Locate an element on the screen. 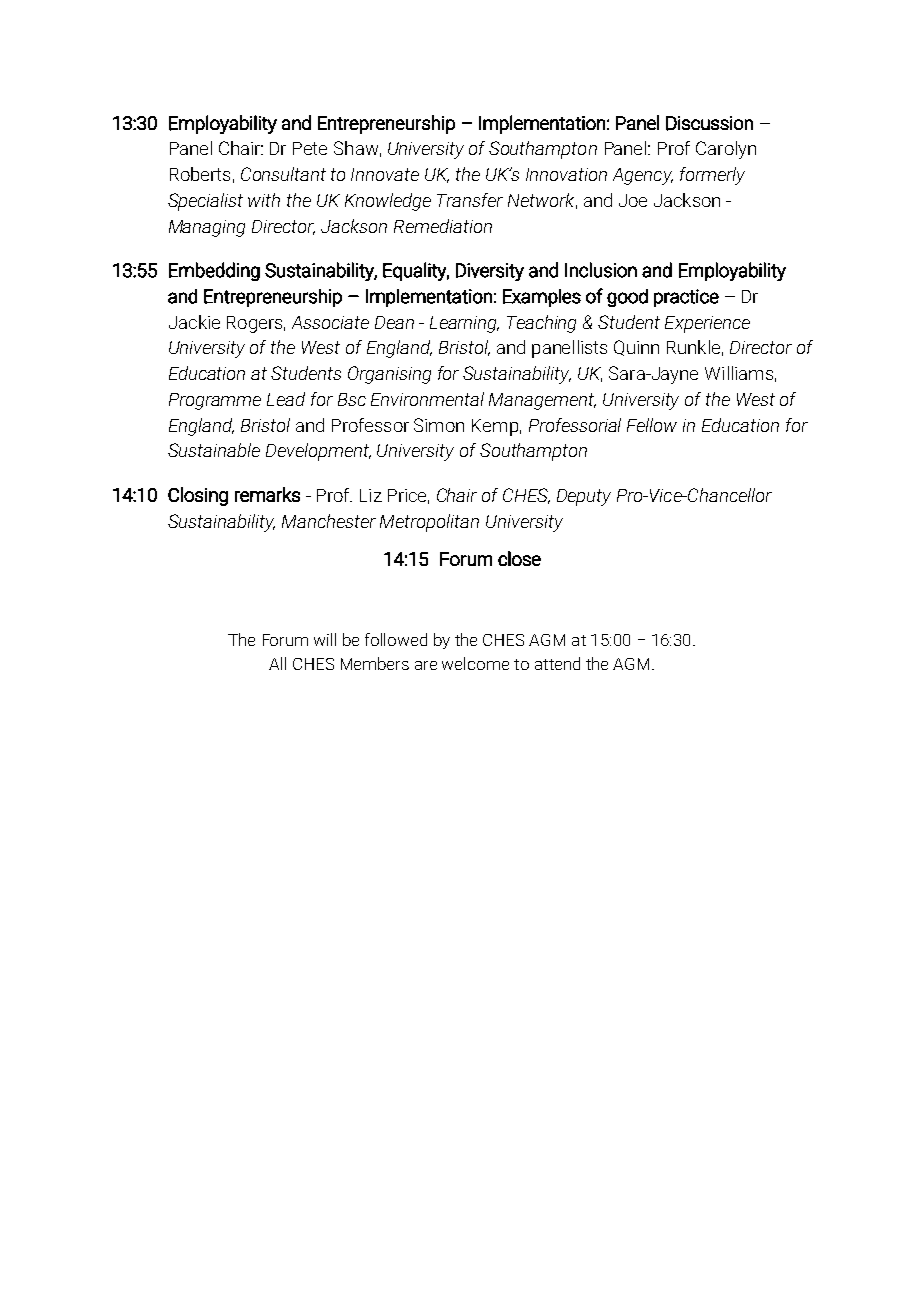  Diversity is located at coordinates (490, 272).
